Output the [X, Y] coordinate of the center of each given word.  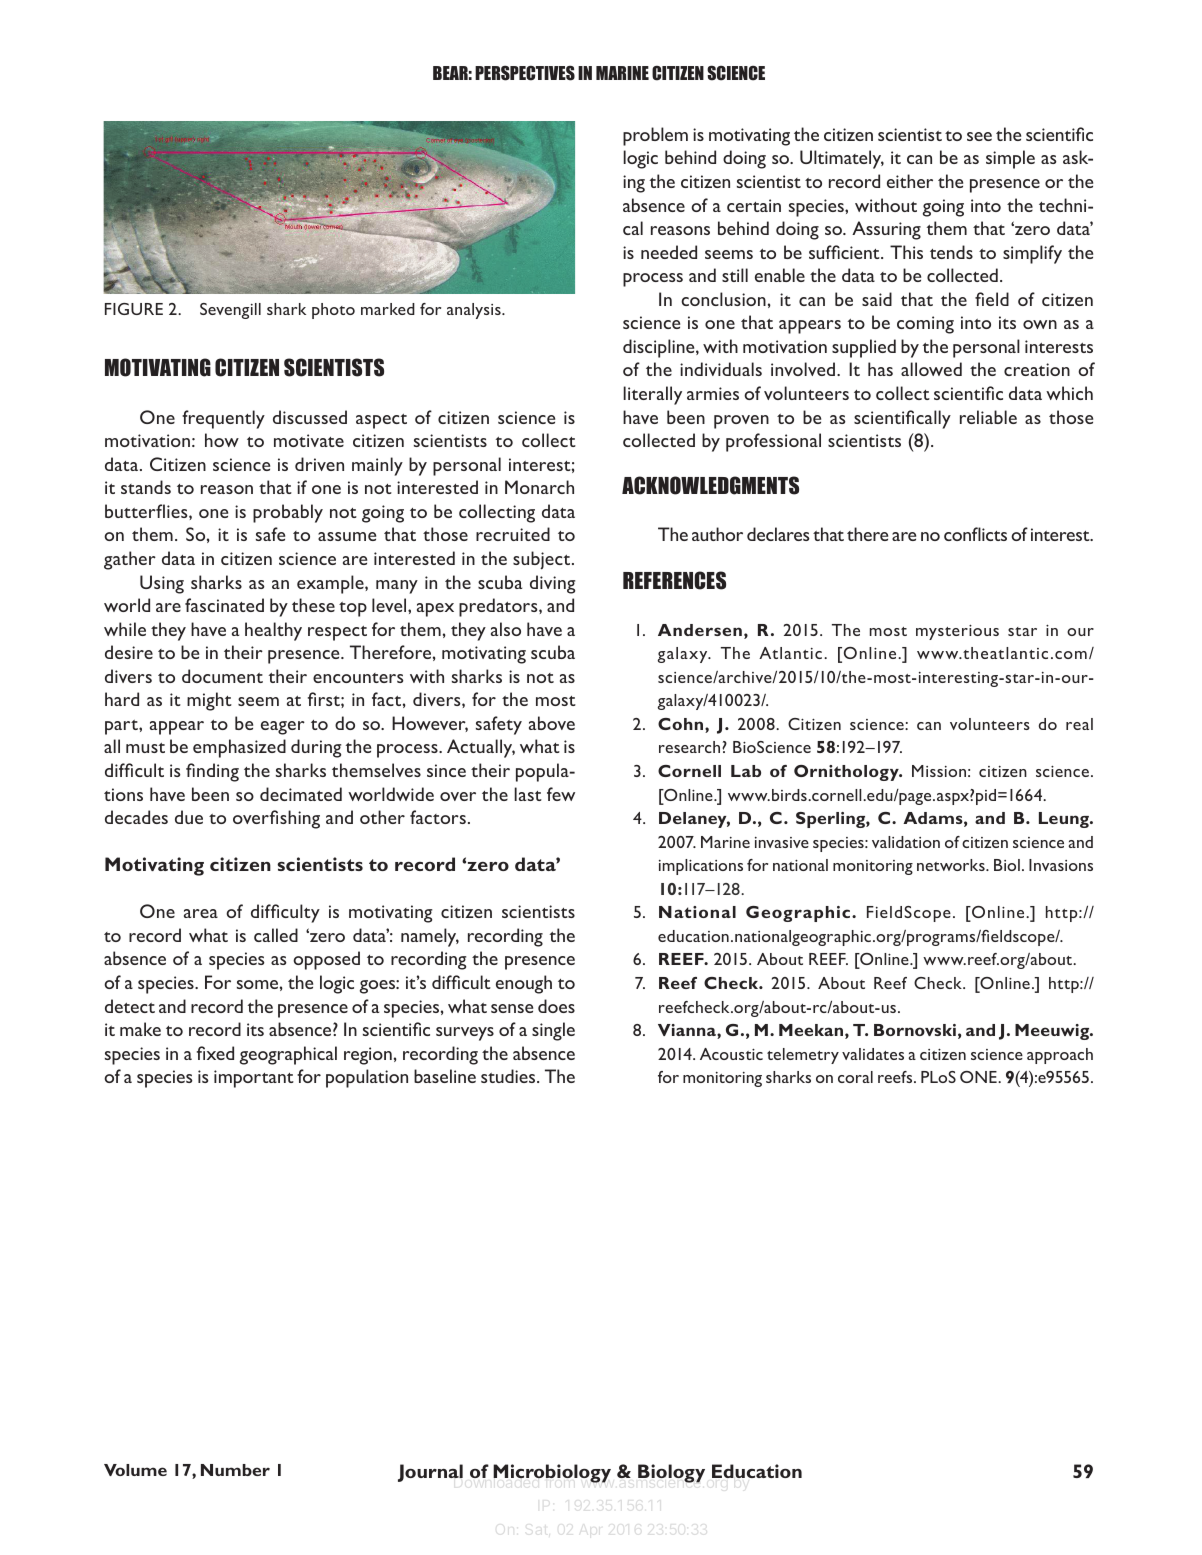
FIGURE [134, 309]
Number [235, 1470]
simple [1010, 159]
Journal [430, 1473]
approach [1060, 1056]
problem [655, 136]
